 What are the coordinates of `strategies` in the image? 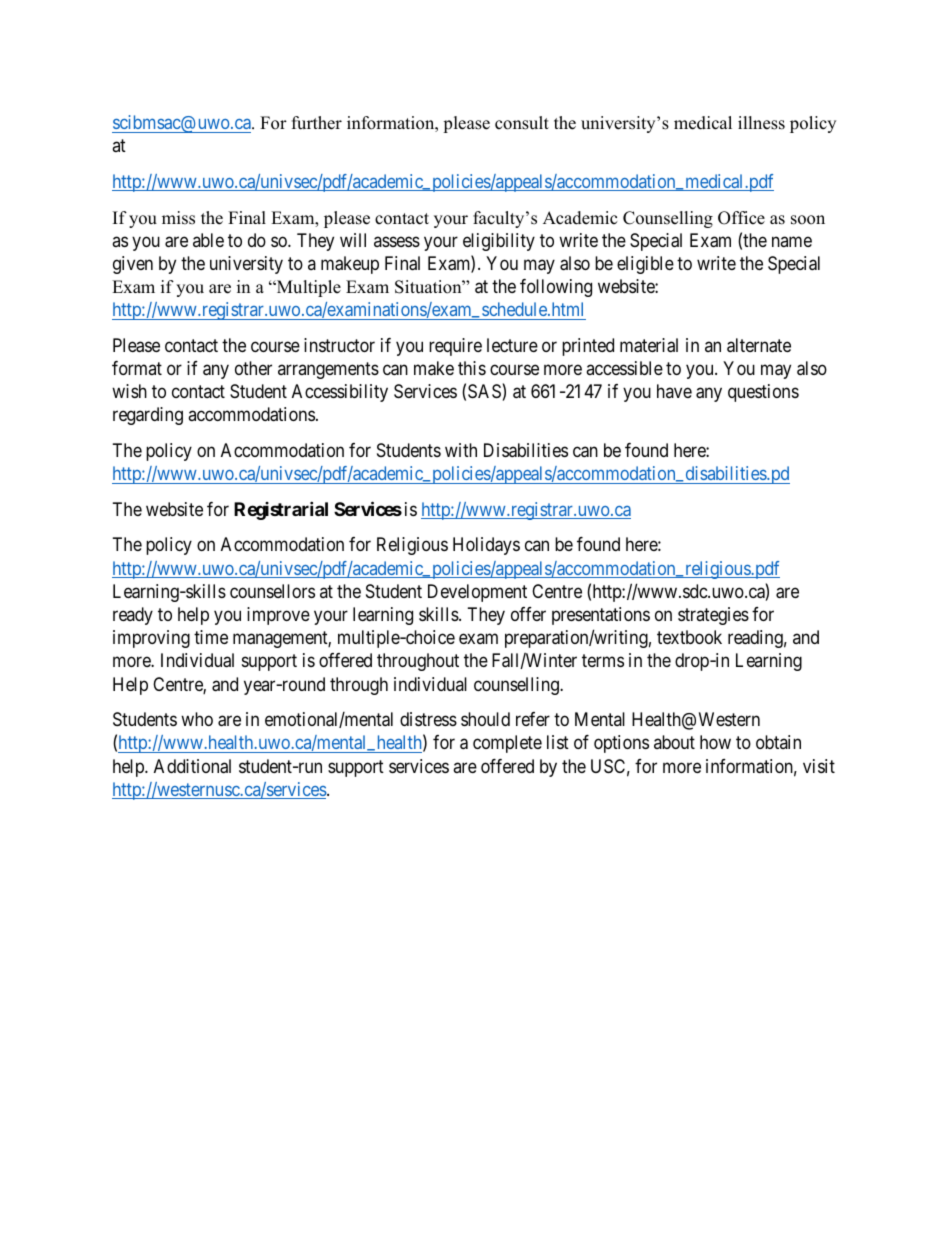 It's located at (713, 616).
